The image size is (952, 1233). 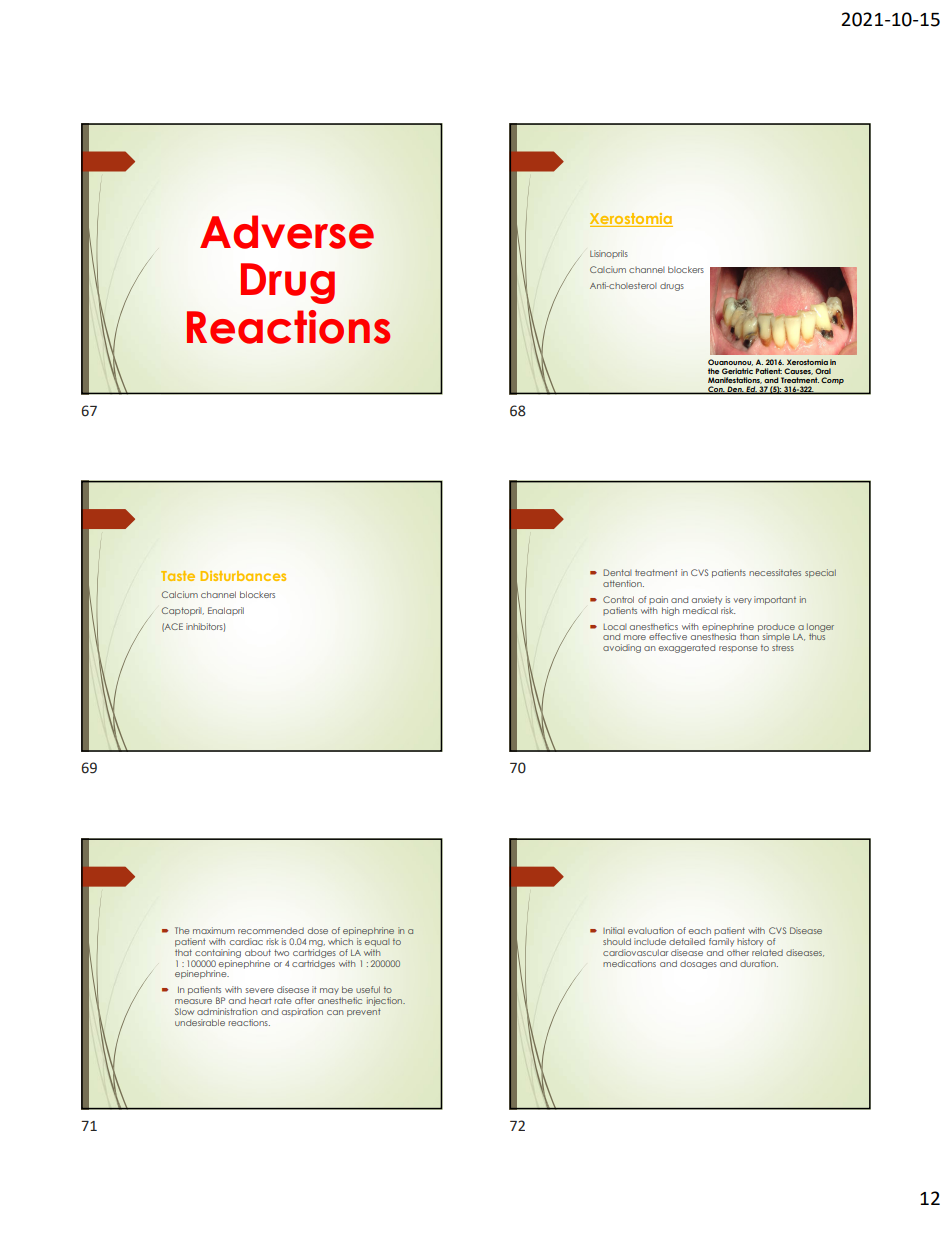 What do you see at coordinates (260, 1000) in the screenshot?
I see `heart` at bounding box center [260, 1000].
